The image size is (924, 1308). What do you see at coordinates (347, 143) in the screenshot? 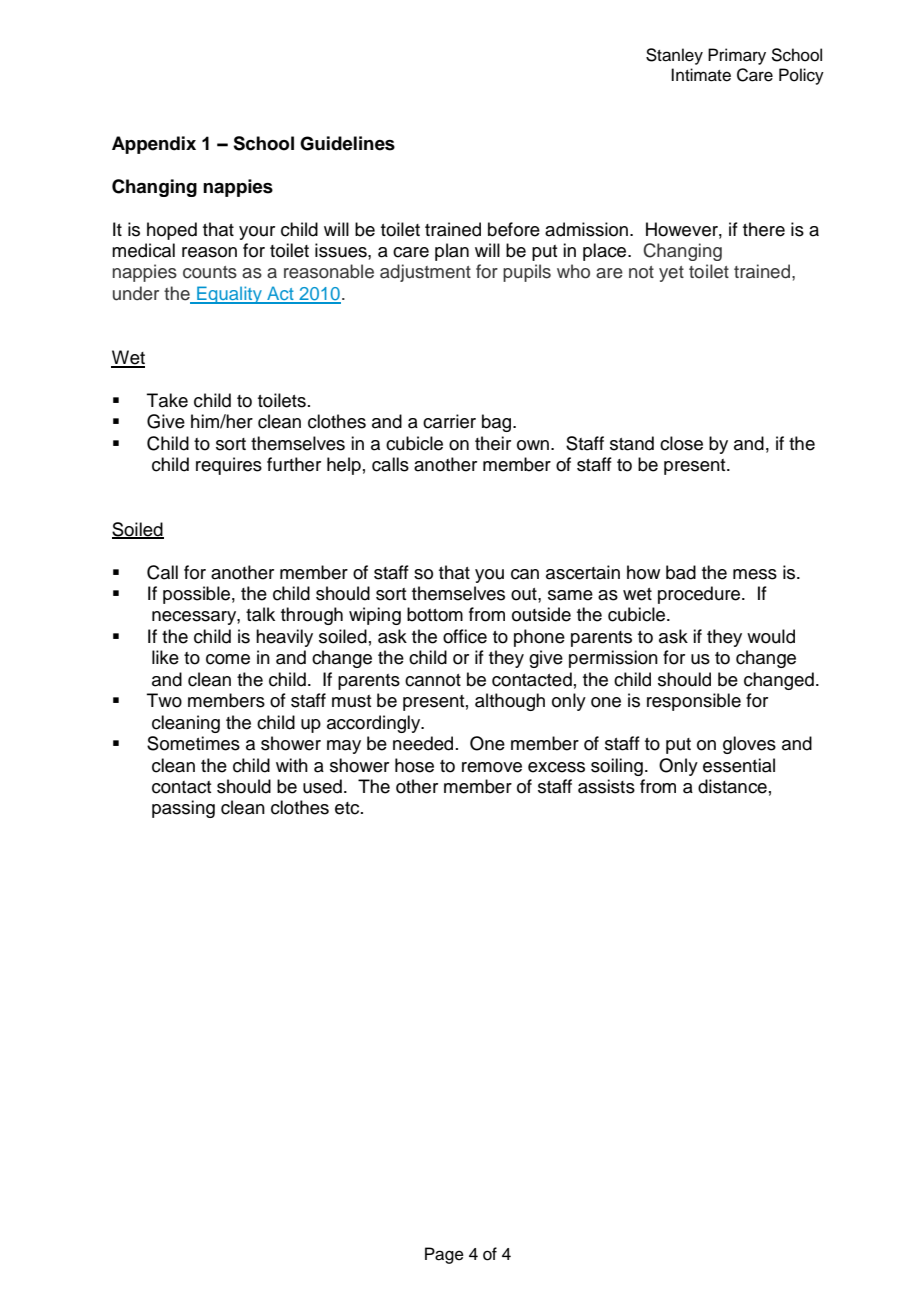
I see `Guidelines` at bounding box center [347, 143].
